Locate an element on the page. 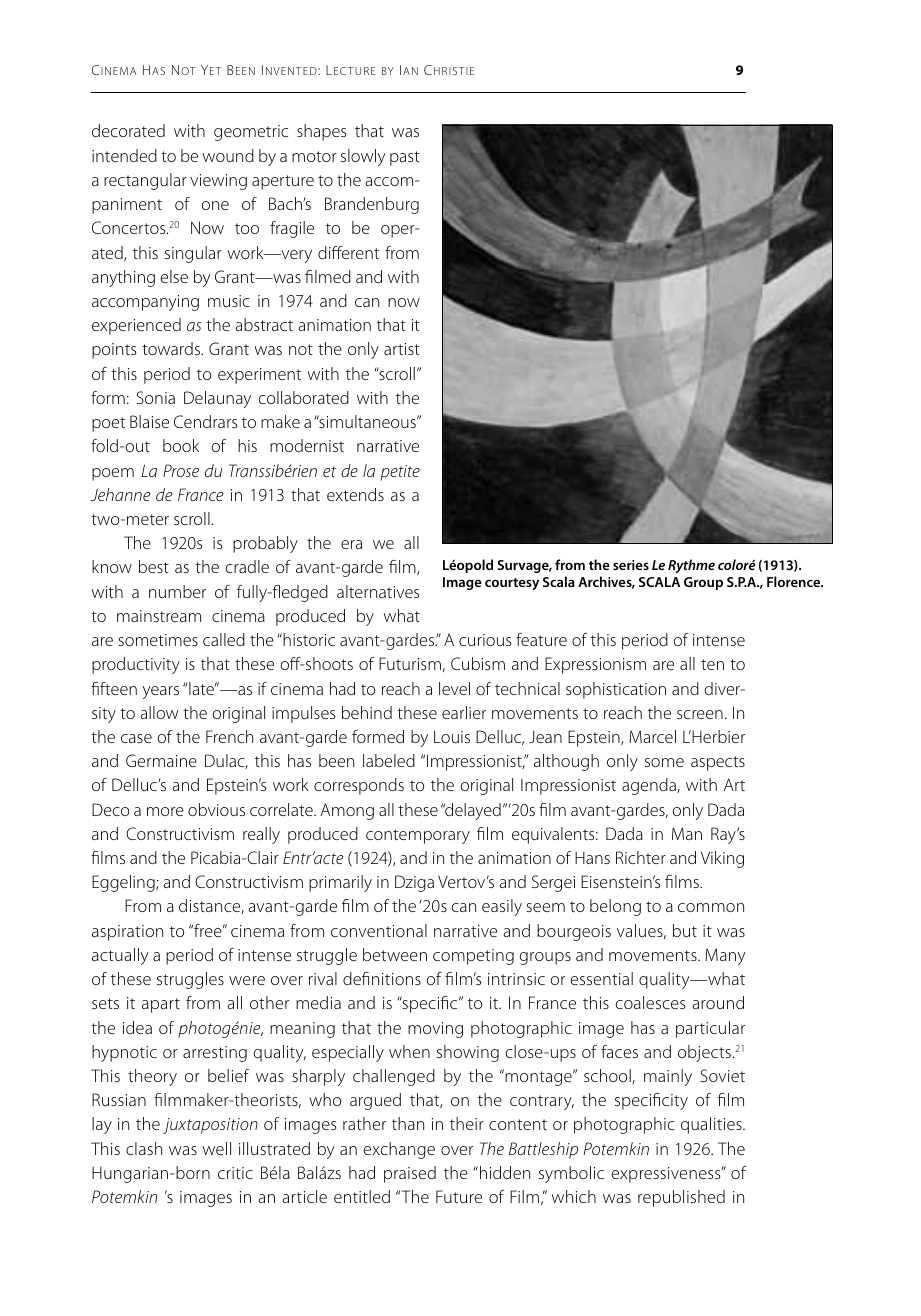 The image size is (921, 1316). screen is located at coordinates (700, 714).
